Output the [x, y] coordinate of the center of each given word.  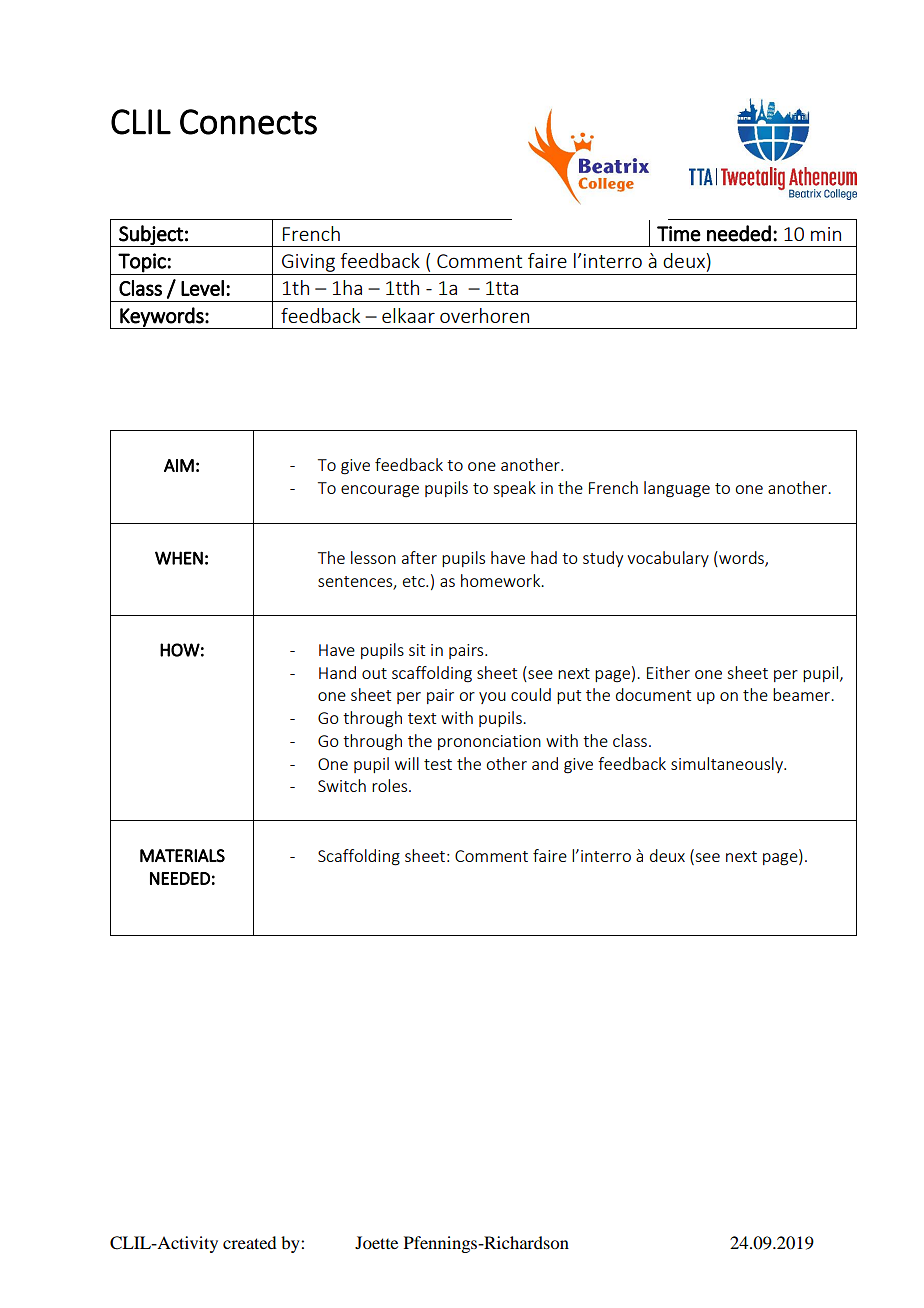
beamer [803, 694]
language [677, 489]
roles [391, 785]
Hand [337, 672]
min [826, 234]
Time [679, 234]
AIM [179, 465]
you [492, 698]
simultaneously [728, 765]
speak [514, 489]
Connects [248, 122]
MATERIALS [182, 856]
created [249, 1242]
